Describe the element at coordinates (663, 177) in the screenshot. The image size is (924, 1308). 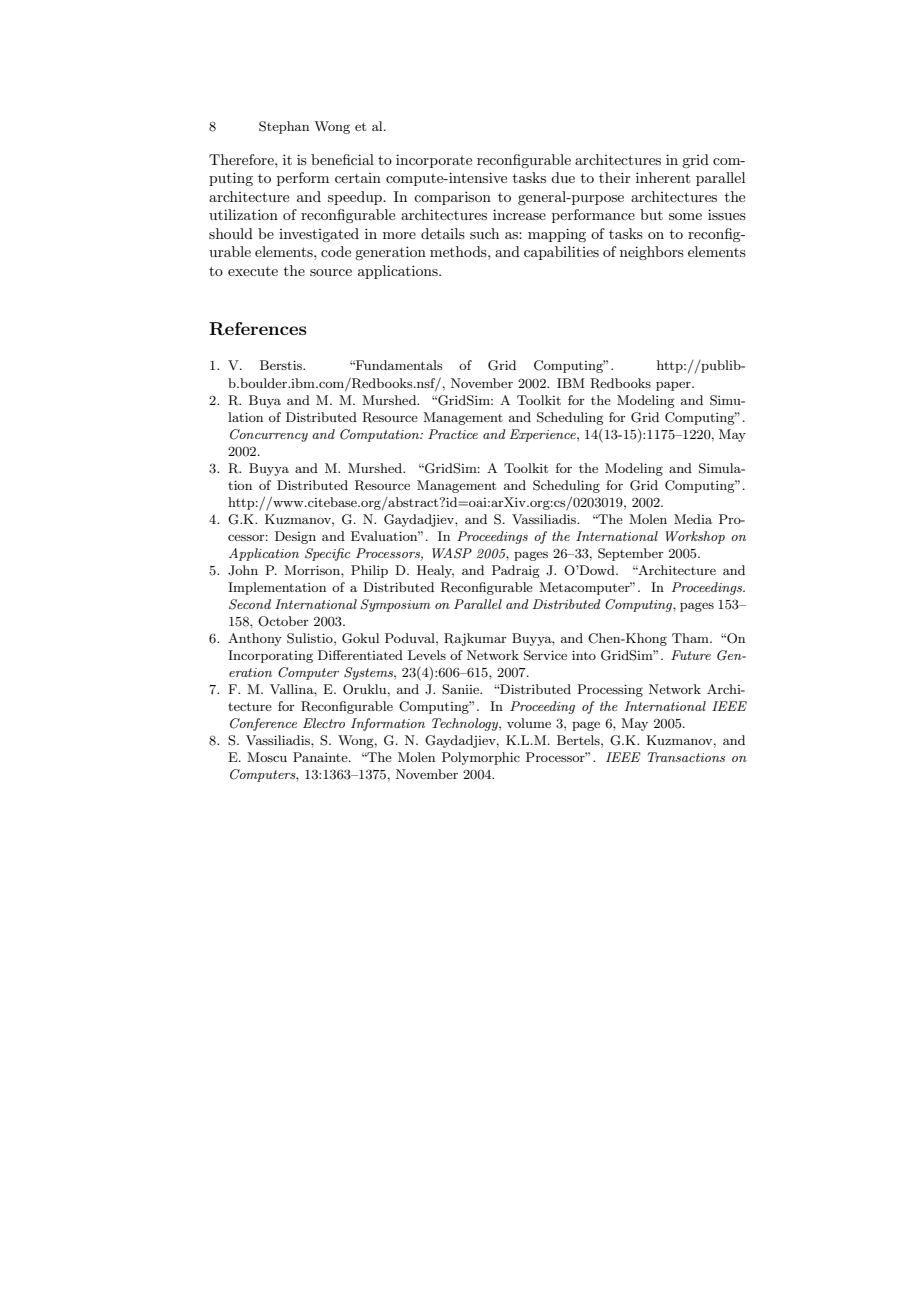
I see `inherent` at that location.
